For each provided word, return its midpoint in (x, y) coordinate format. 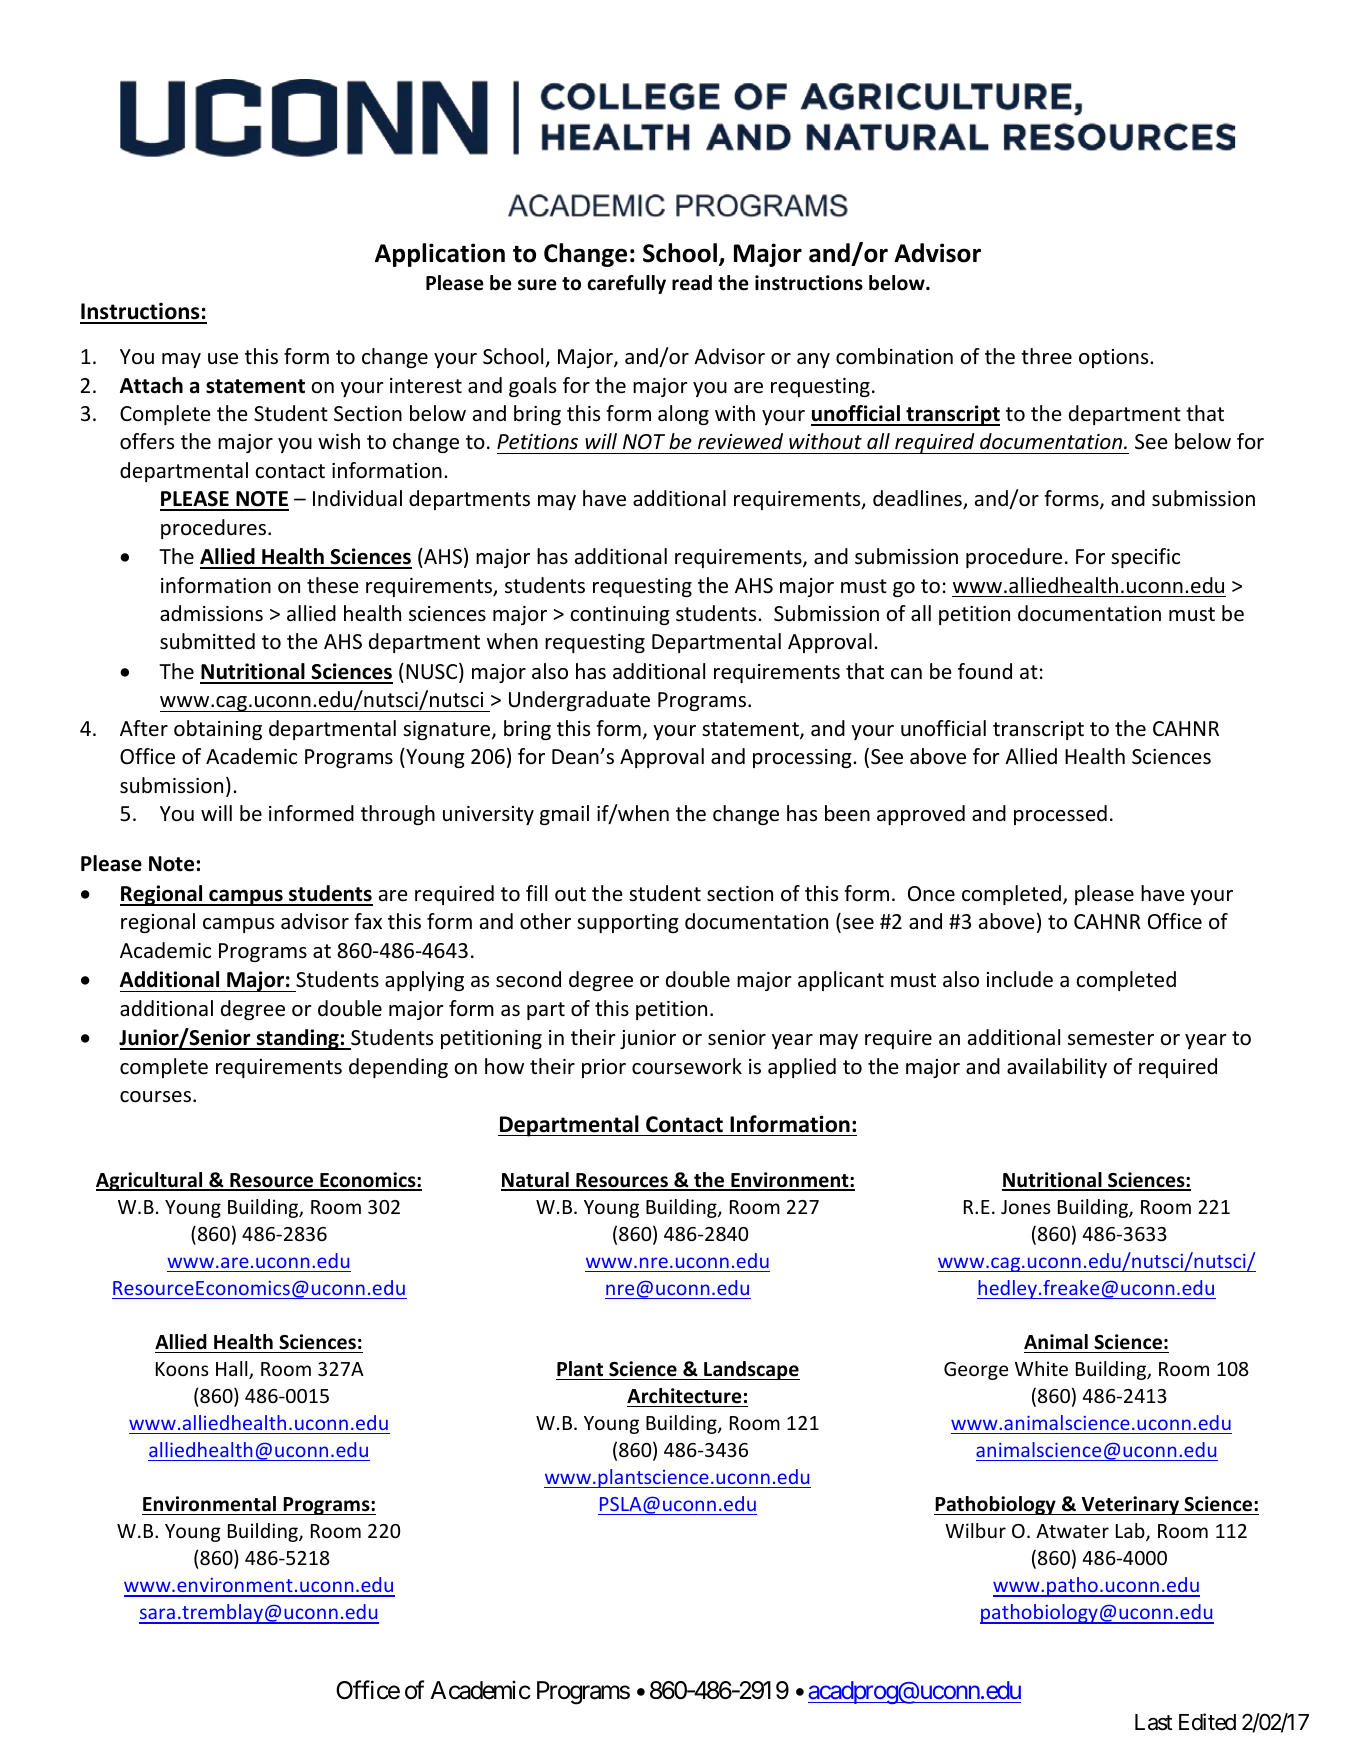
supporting (628, 923)
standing (297, 1039)
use (223, 359)
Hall (233, 1370)
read (692, 283)
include (1020, 979)
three (1046, 356)
